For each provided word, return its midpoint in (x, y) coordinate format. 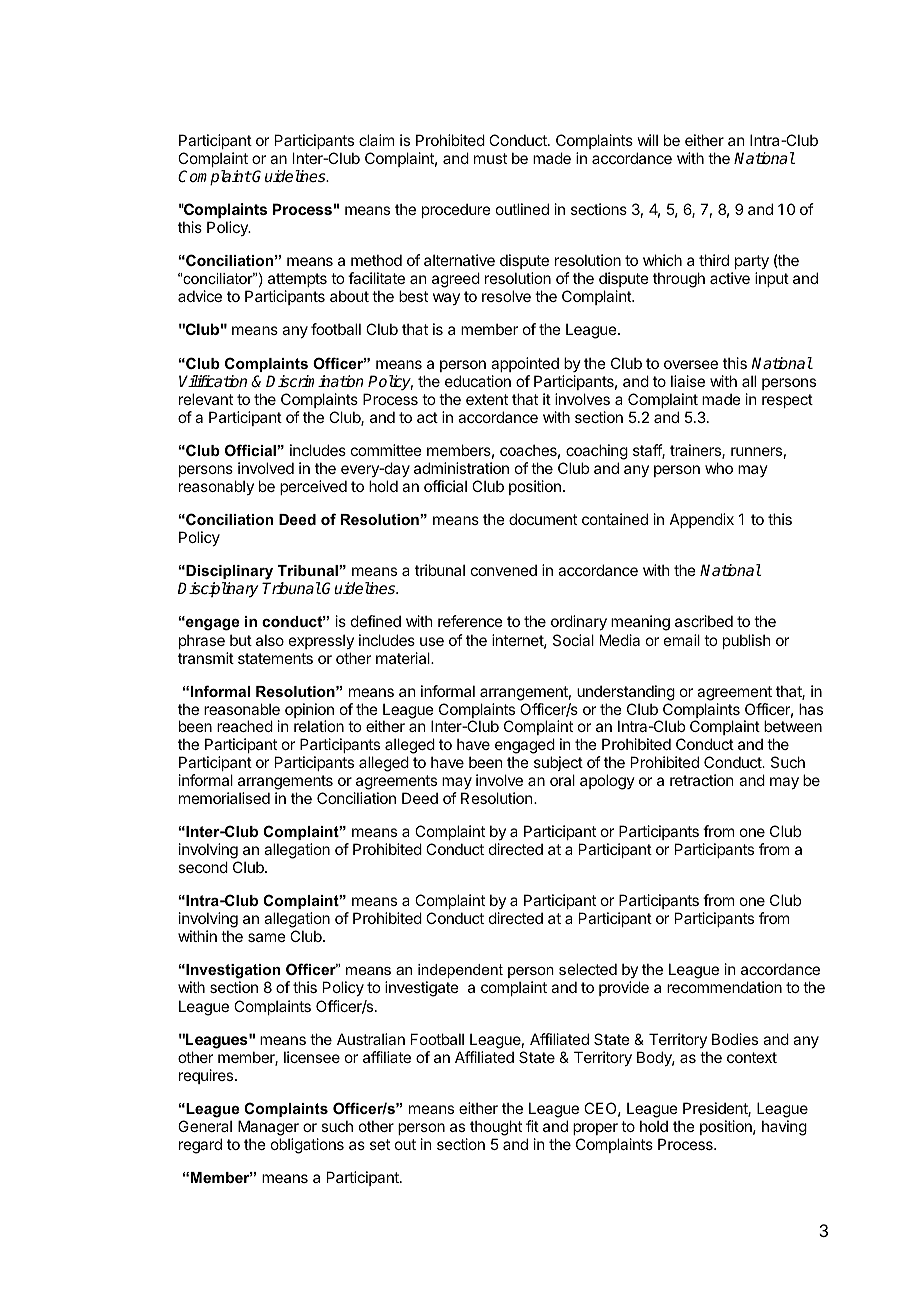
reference (470, 621)
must (490, 158)
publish (747, 641)
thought (496, 1128)
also (270, 640)
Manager (268, 1128)
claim (376, 140)
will (648, 140)
